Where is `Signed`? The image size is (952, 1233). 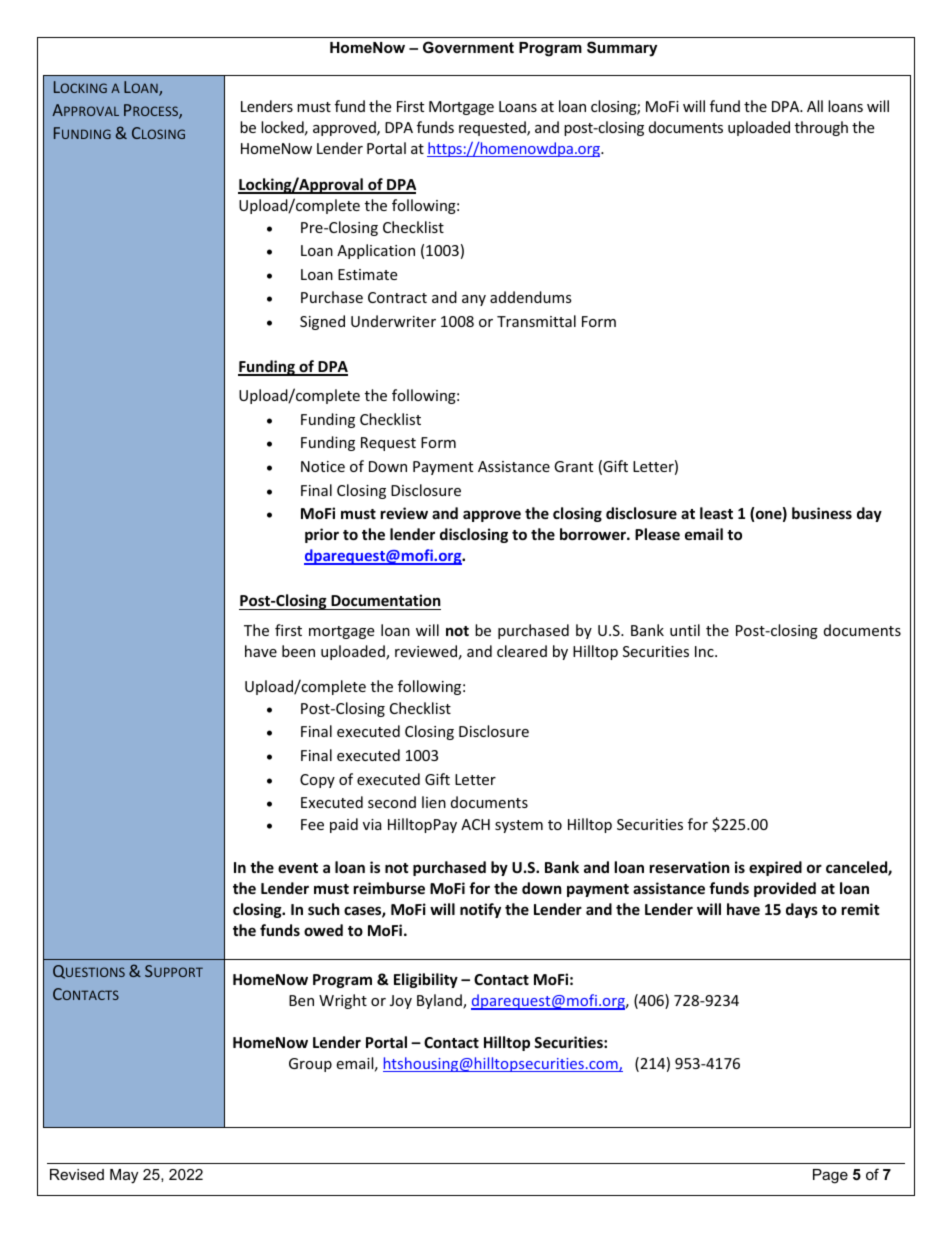
Signed is located at coordinates (322, 322).
